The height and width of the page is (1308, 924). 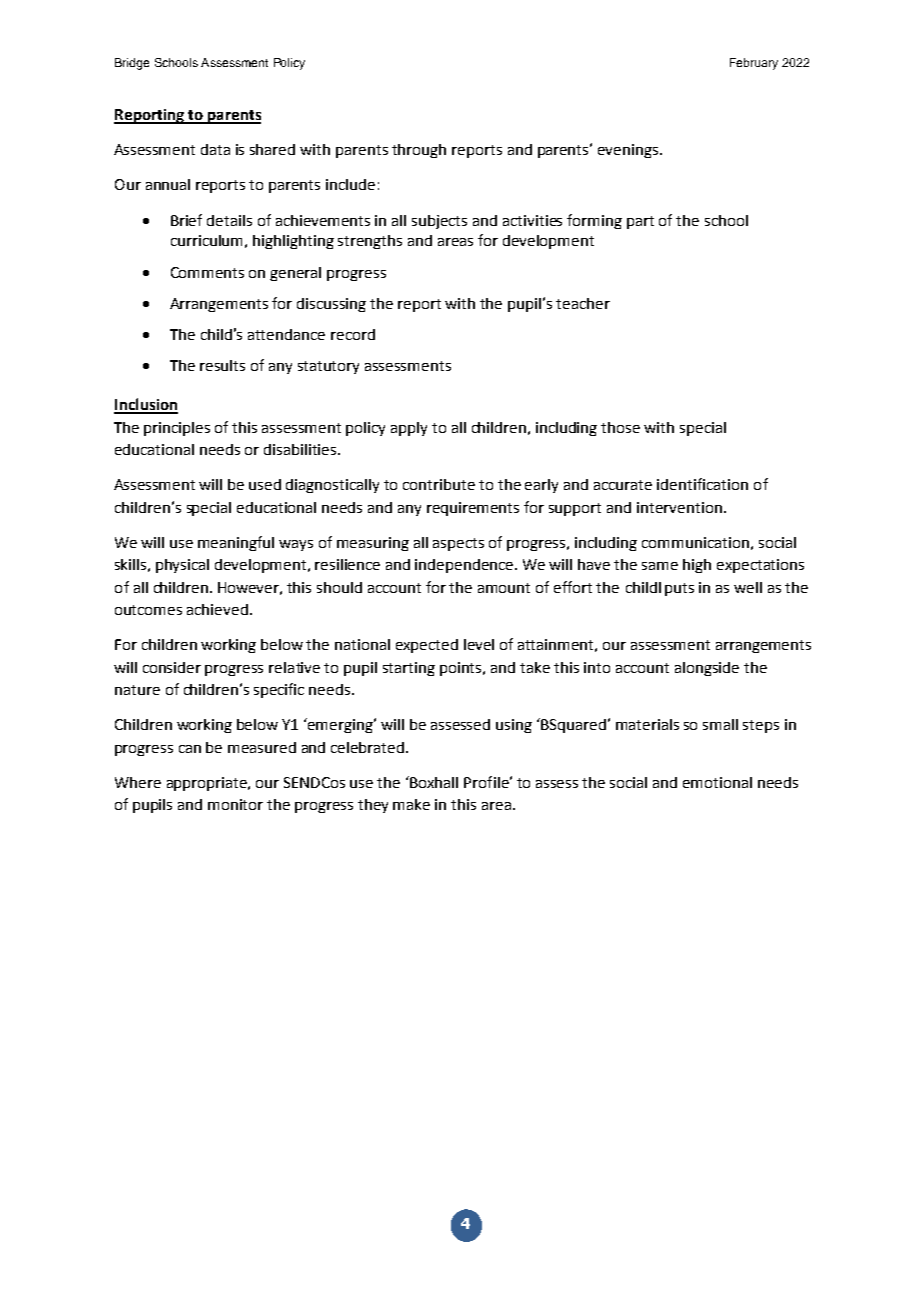 What do you see at coordinates (679, 589) in the page?
I see `puts` at bounding box center [679, 589].
